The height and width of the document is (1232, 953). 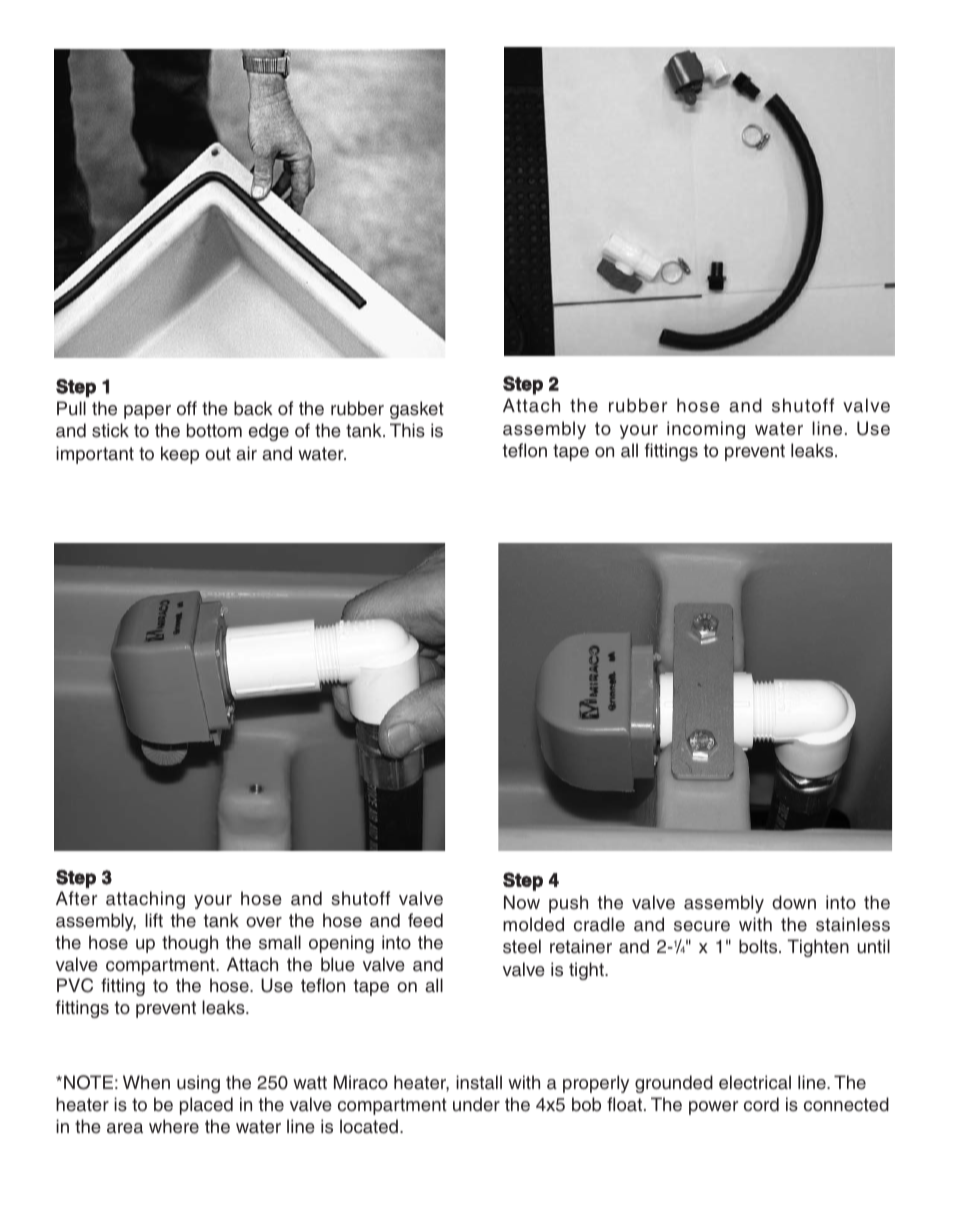 I want to click on This, so click(x=407, y=430).
